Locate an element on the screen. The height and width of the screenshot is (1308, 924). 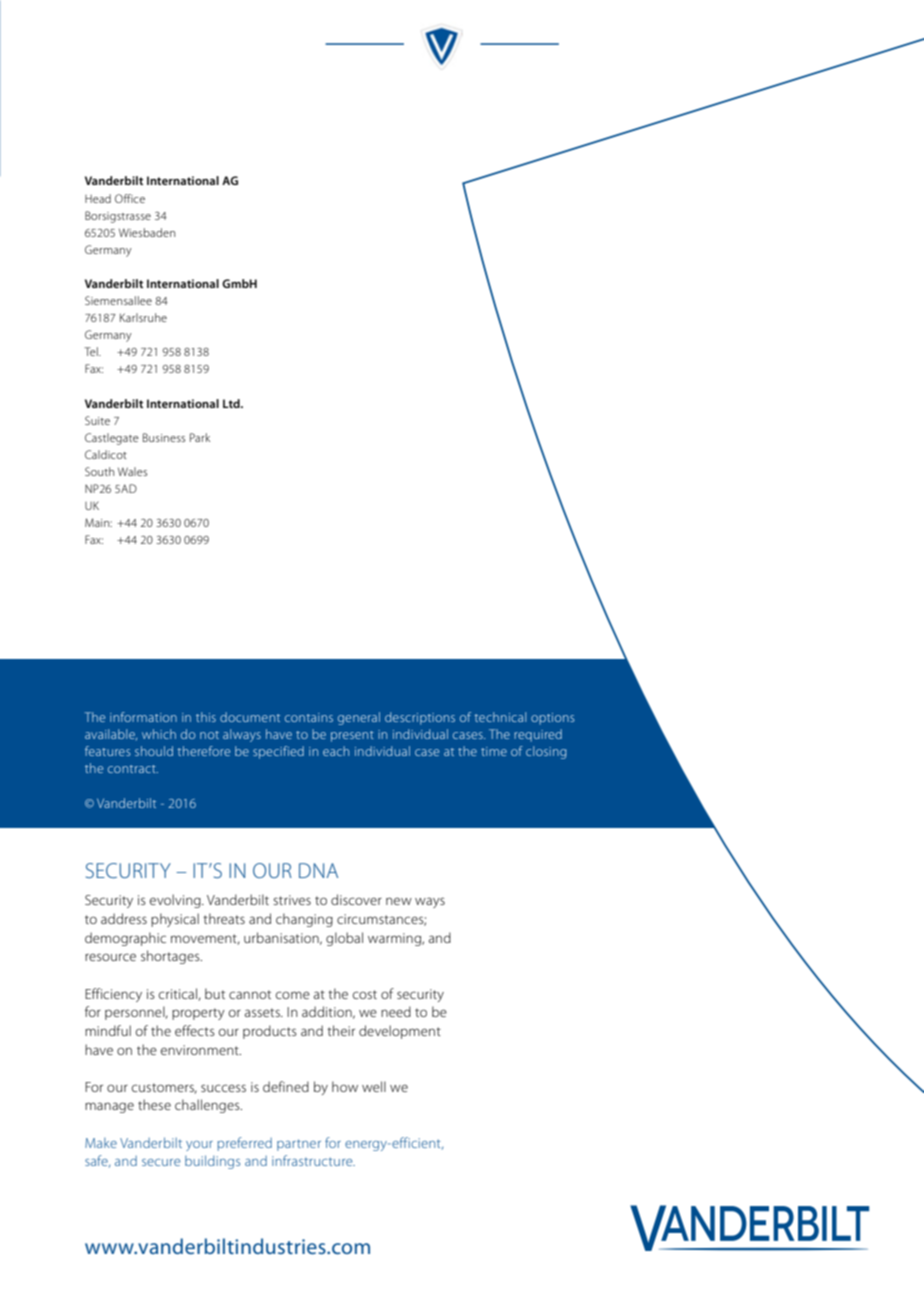
information is located at coordinates (143, 717).
